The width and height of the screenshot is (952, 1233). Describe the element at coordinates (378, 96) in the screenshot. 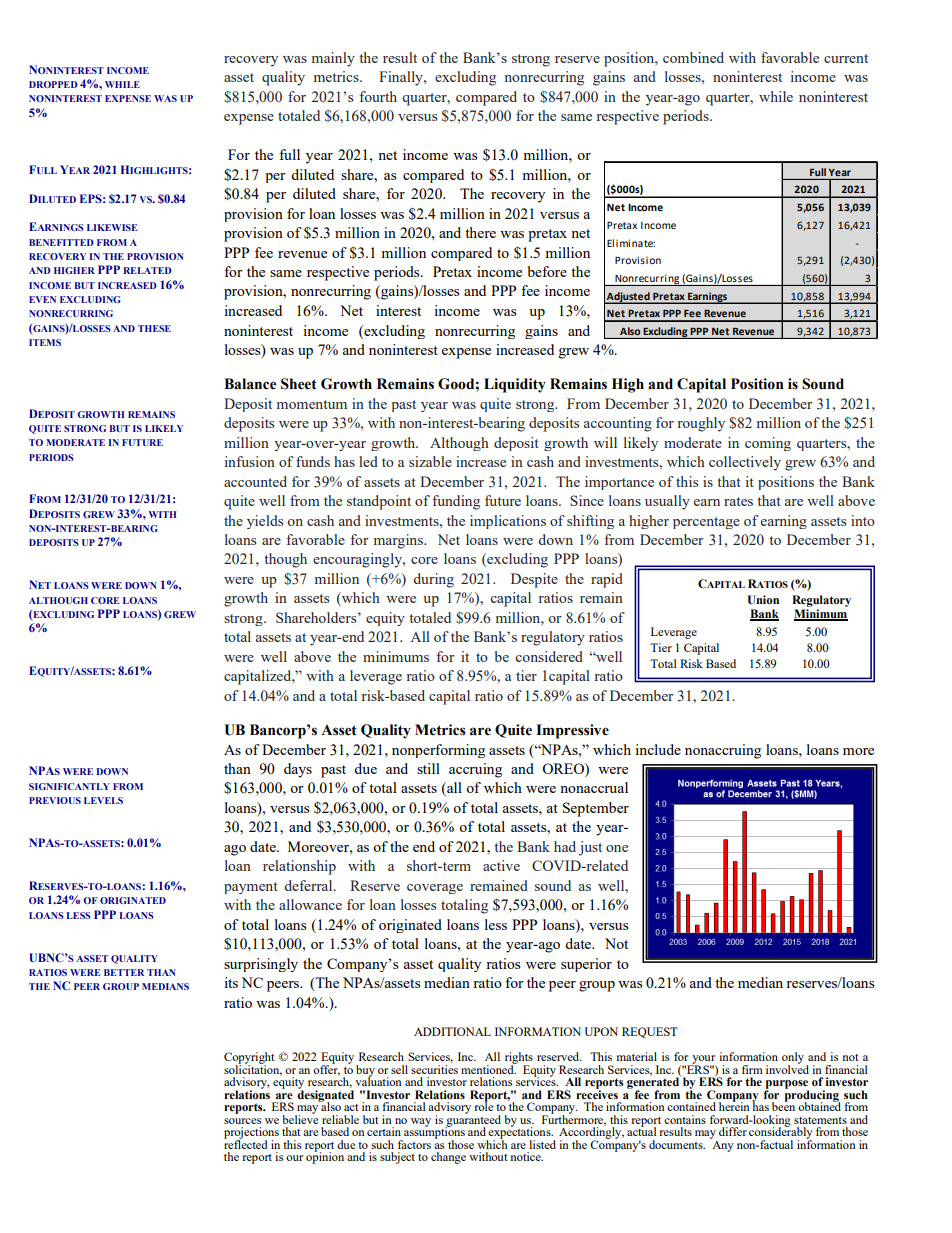

I see `fourth` at that location.
